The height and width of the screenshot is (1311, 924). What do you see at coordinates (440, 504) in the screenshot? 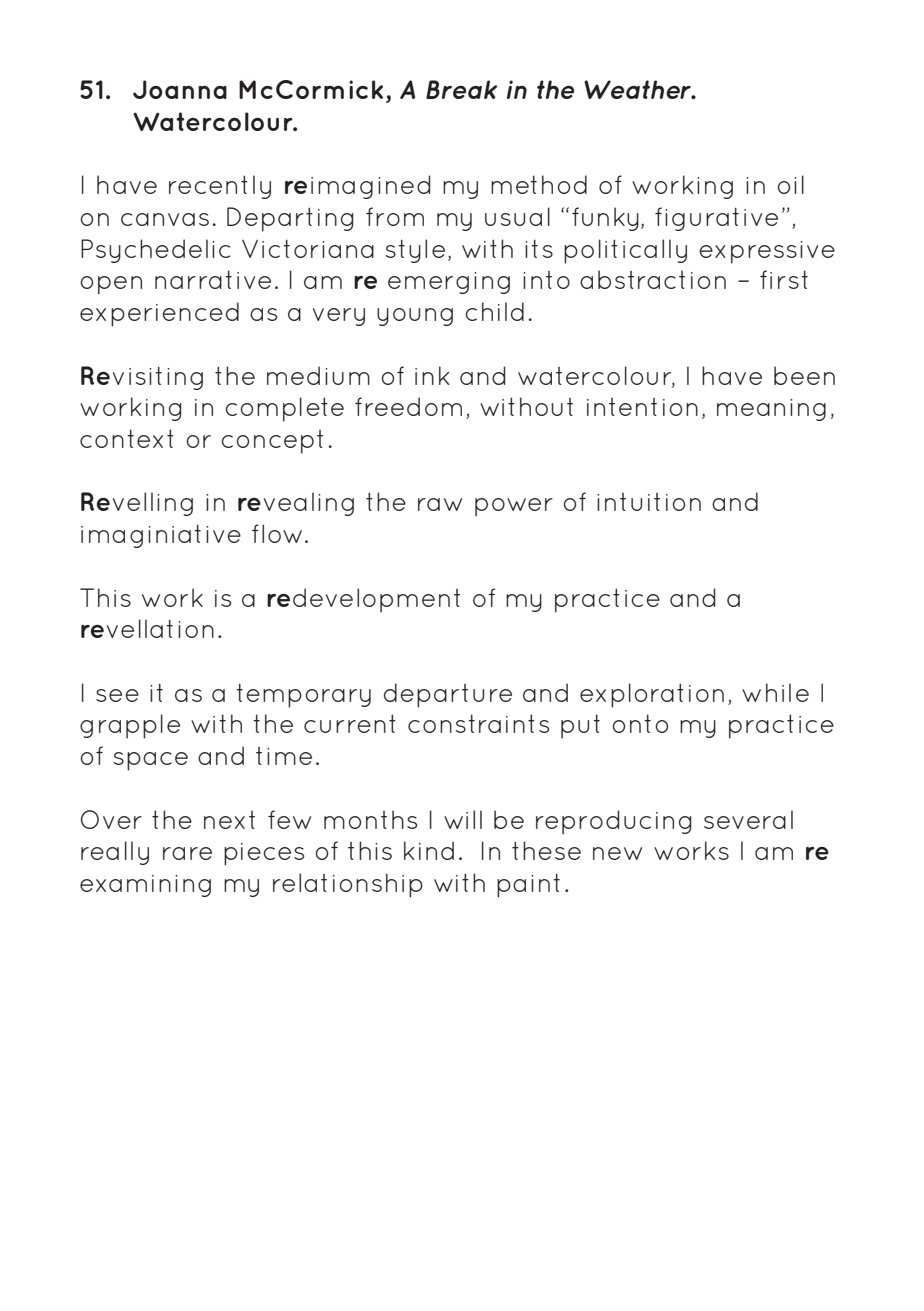
I see `raw` at bounding box center [440, 504].
